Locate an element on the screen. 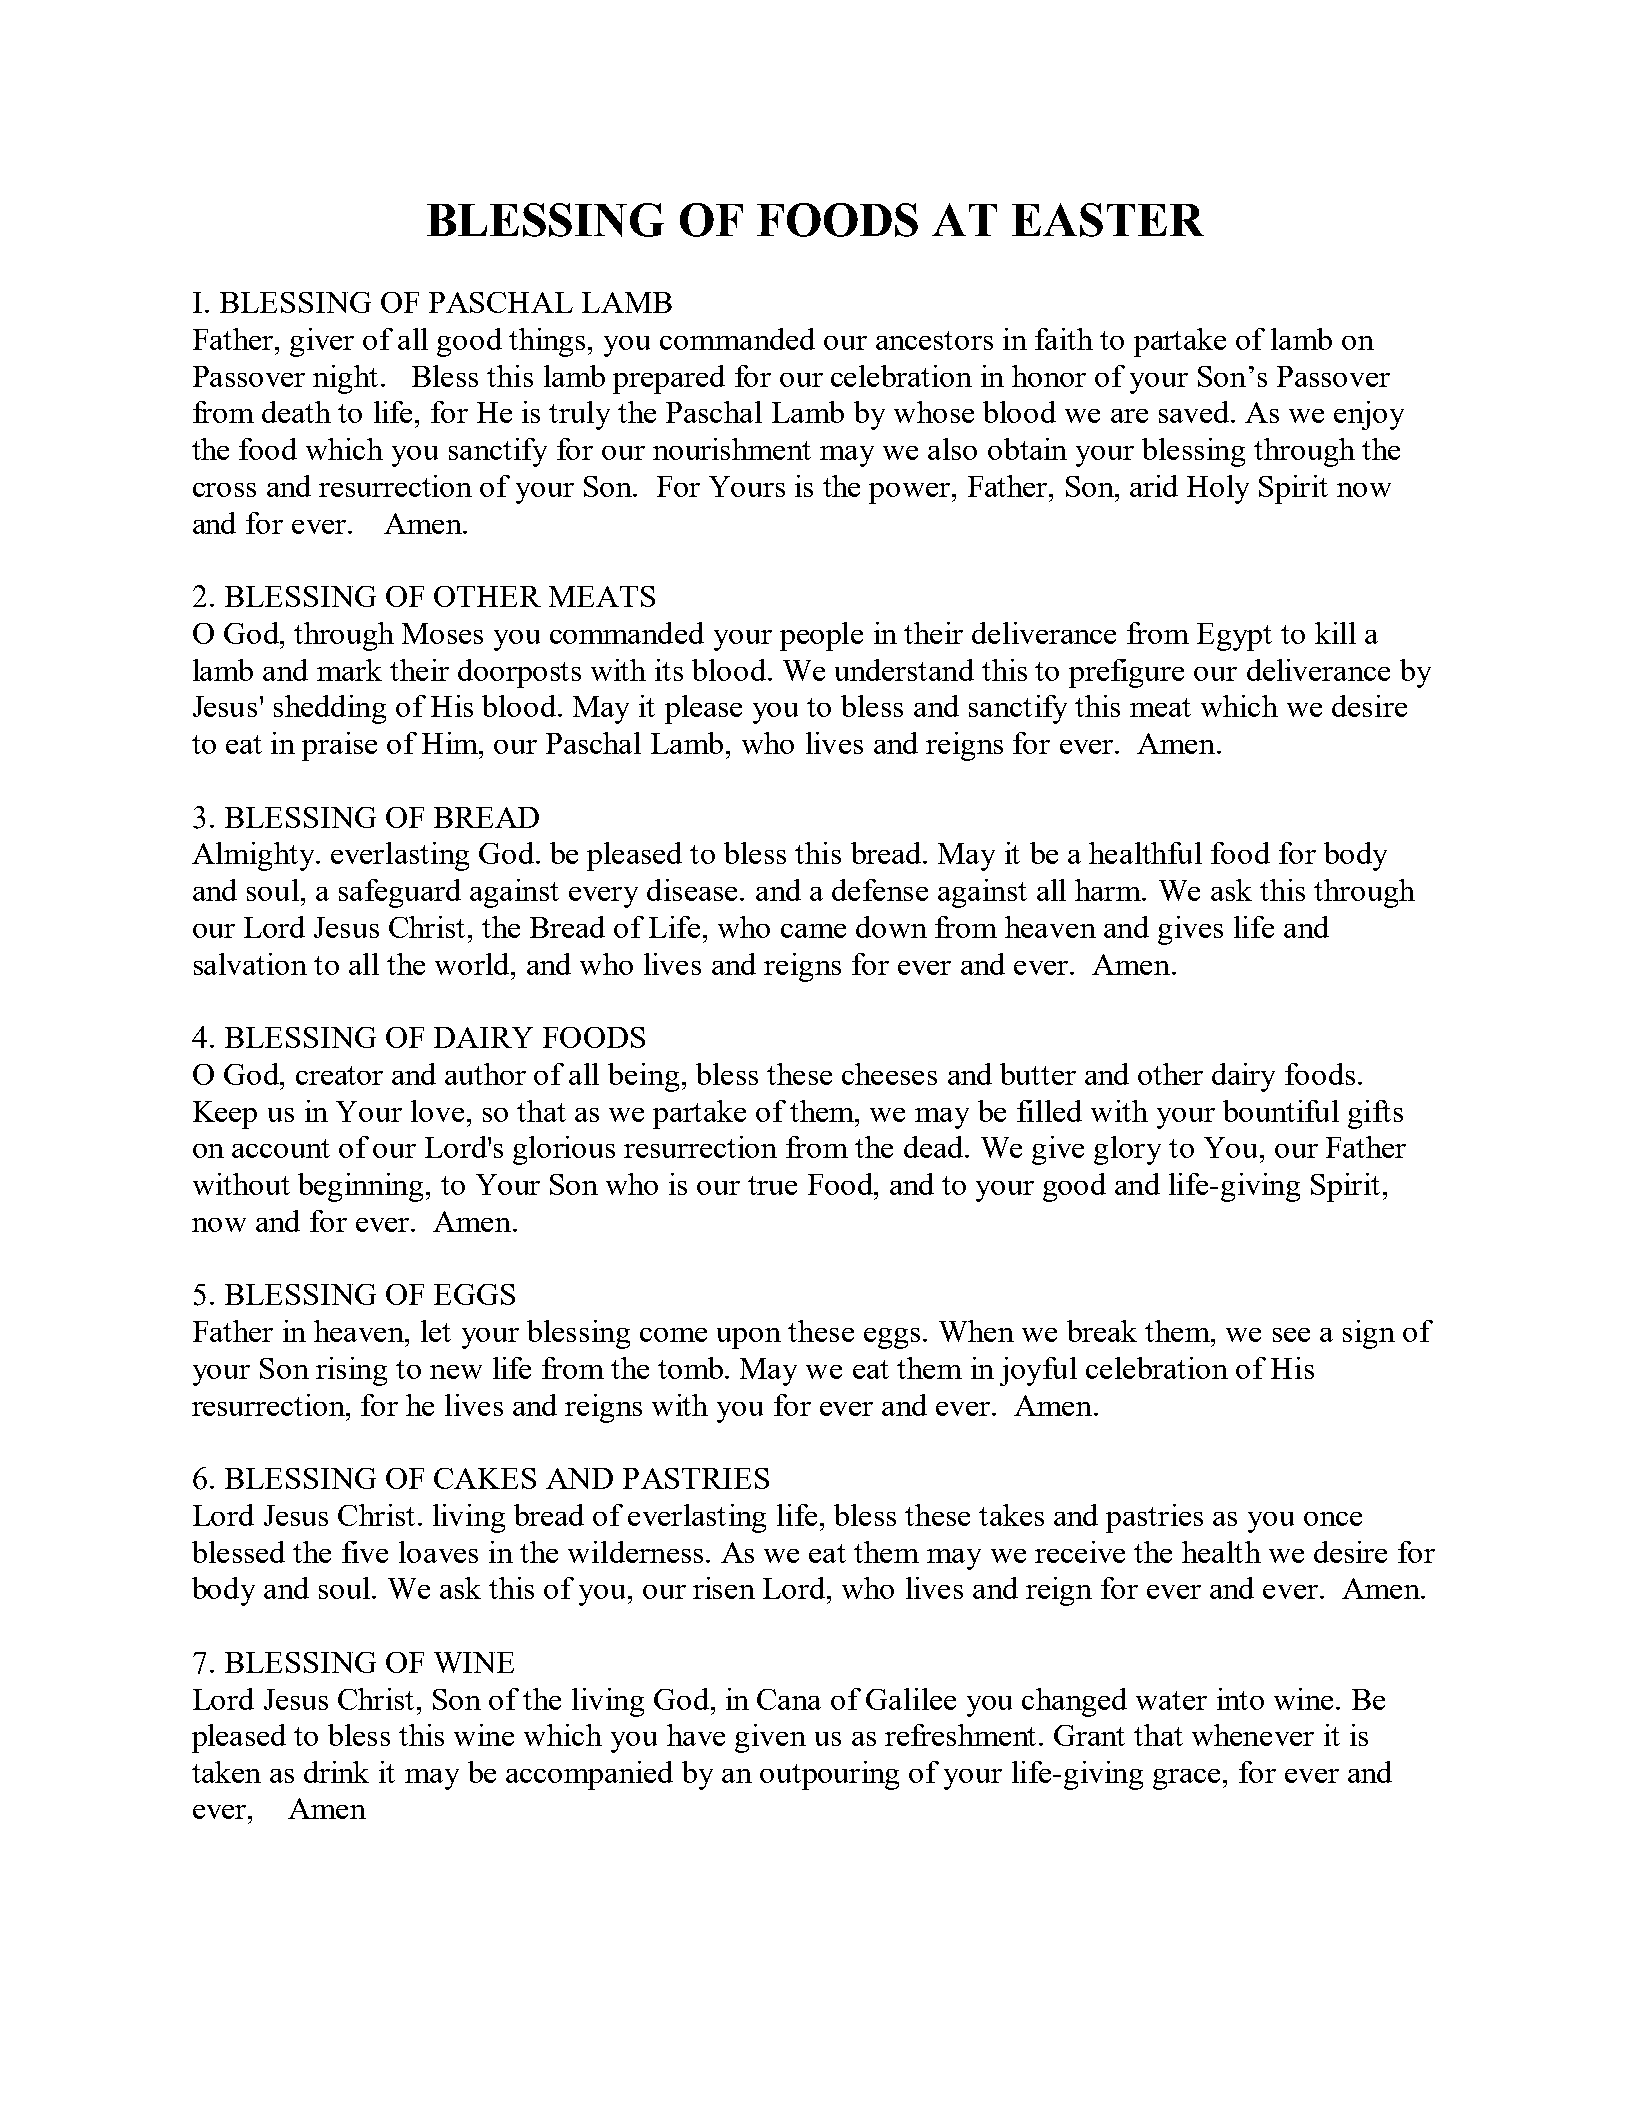  ancestors is located at coordinates (934, 340).
